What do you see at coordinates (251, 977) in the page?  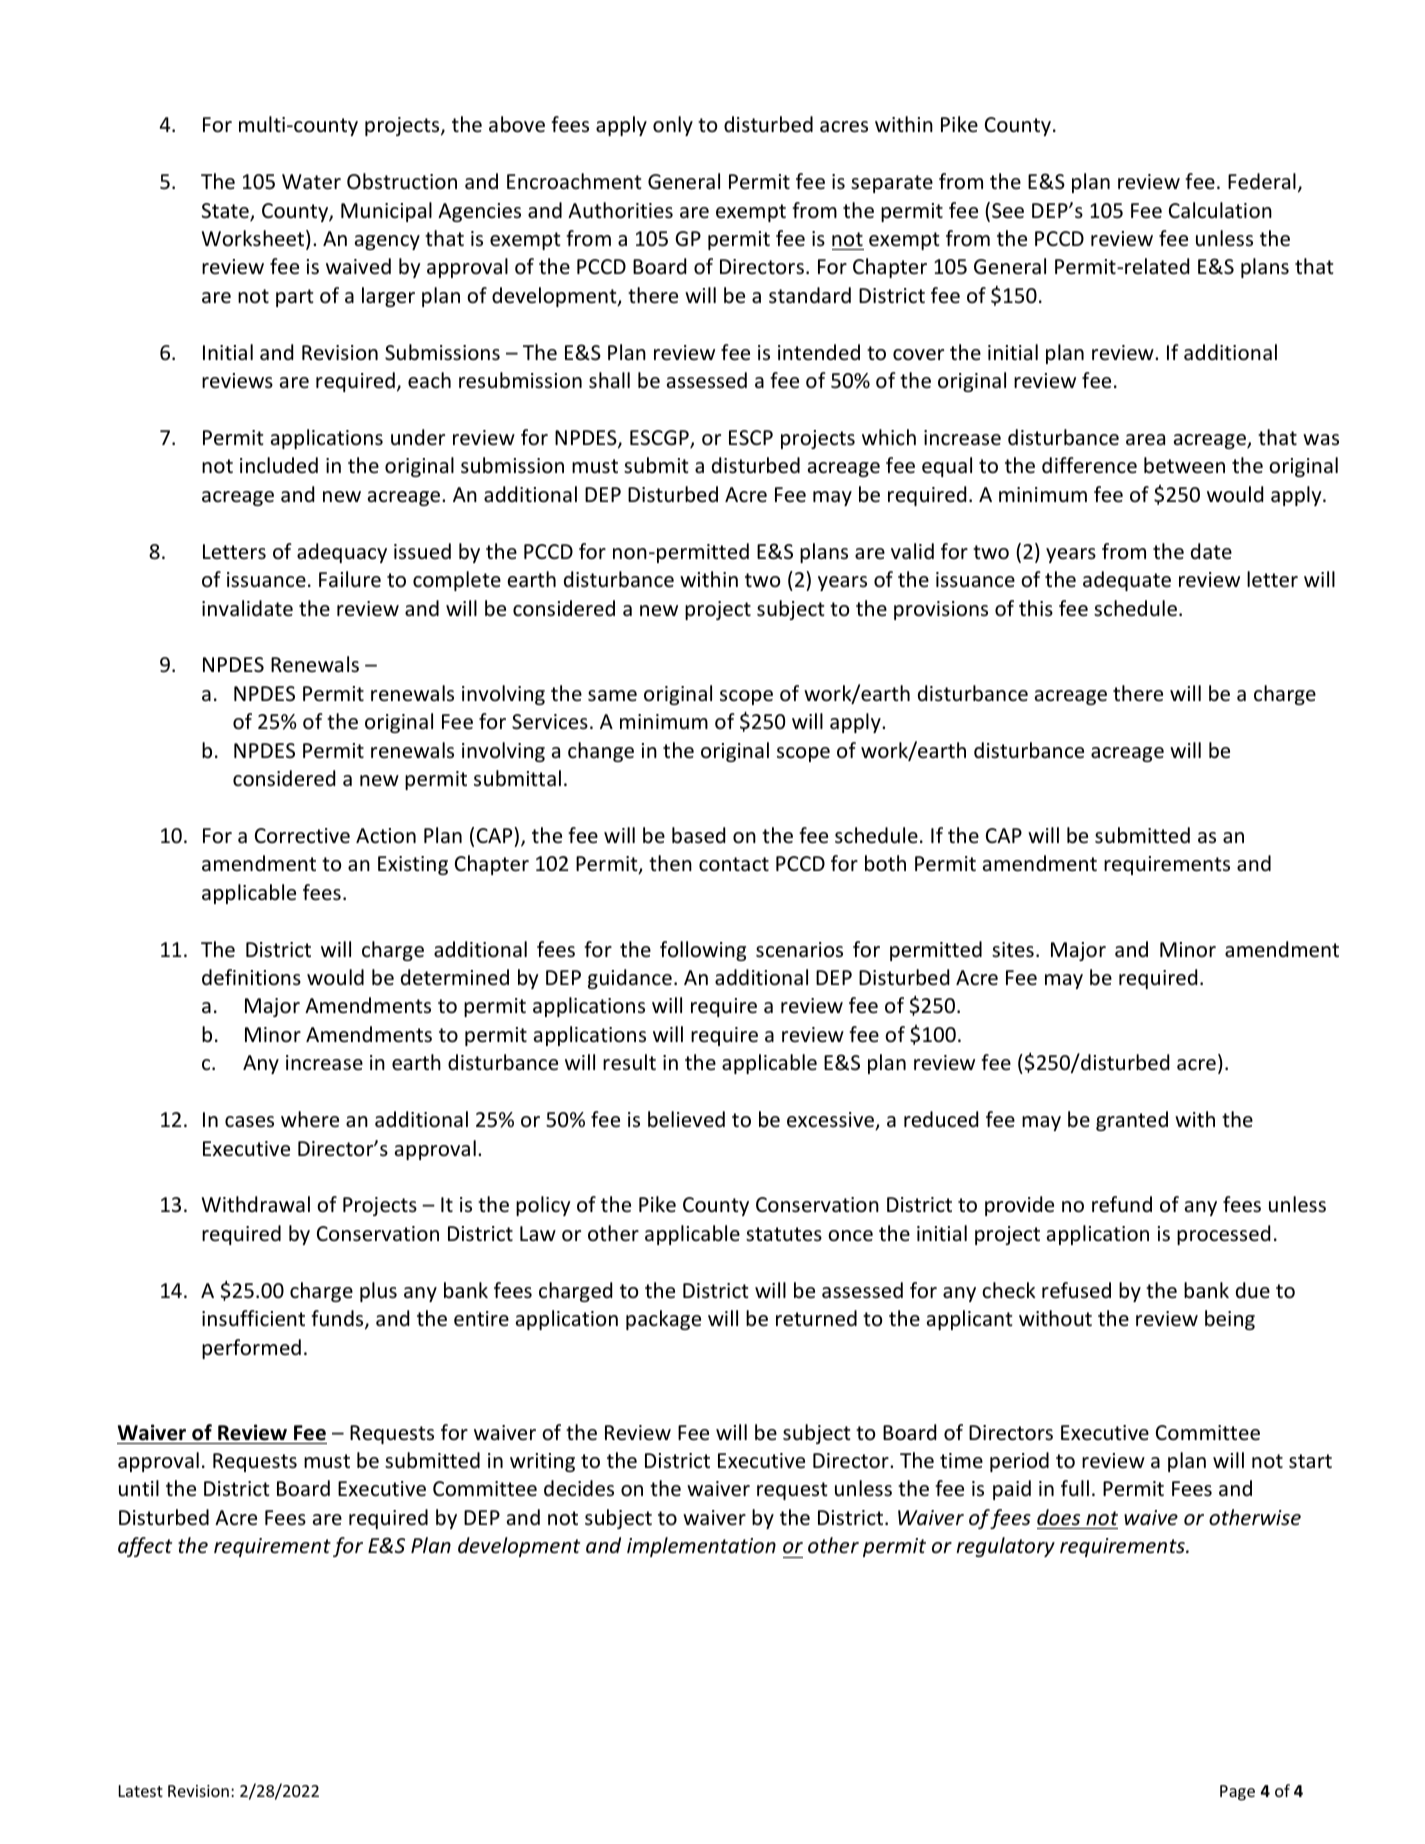 I see `definitions` at bounding box center [251, 977].
